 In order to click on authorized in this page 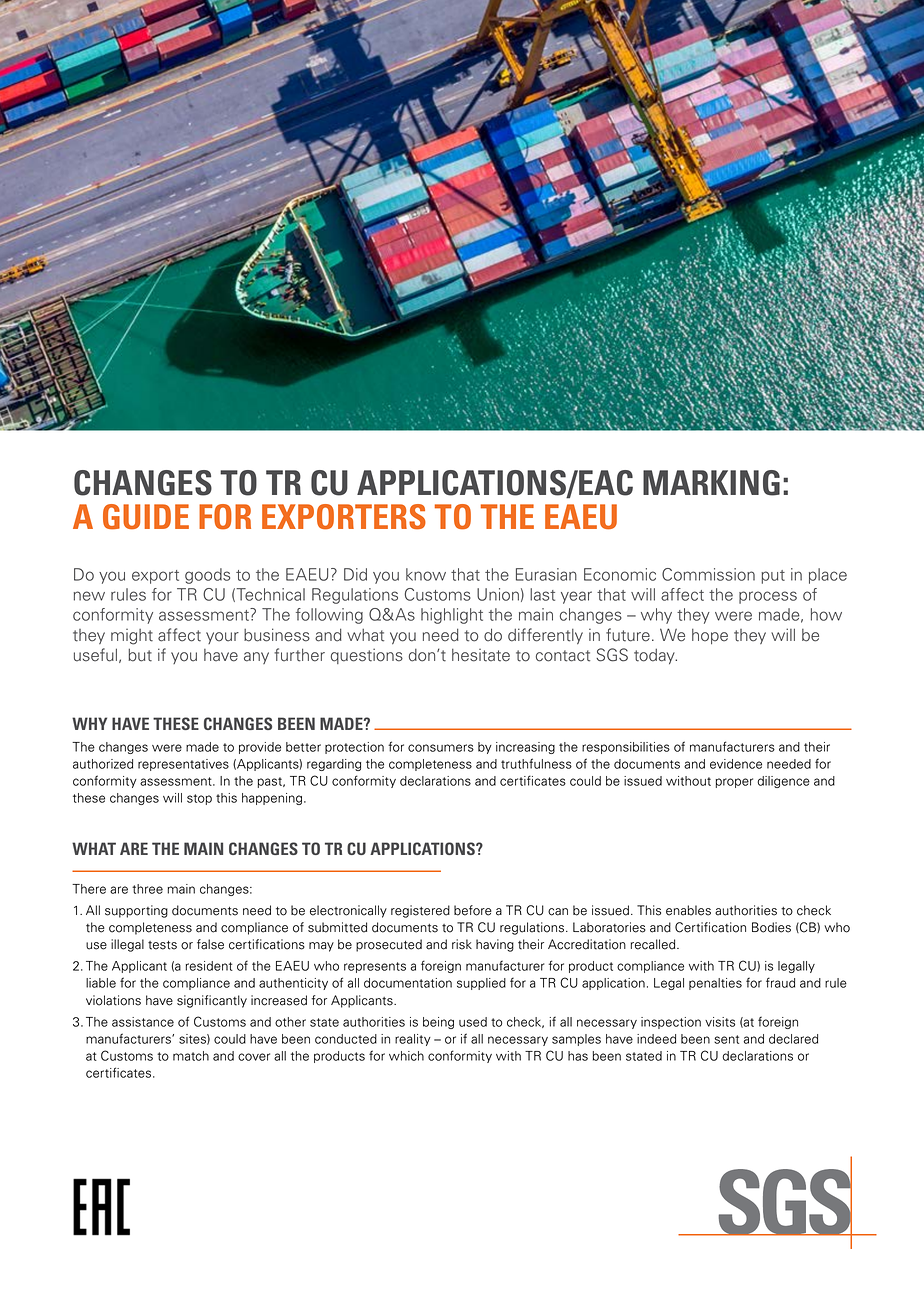, I will do `click(103, 764)`.
